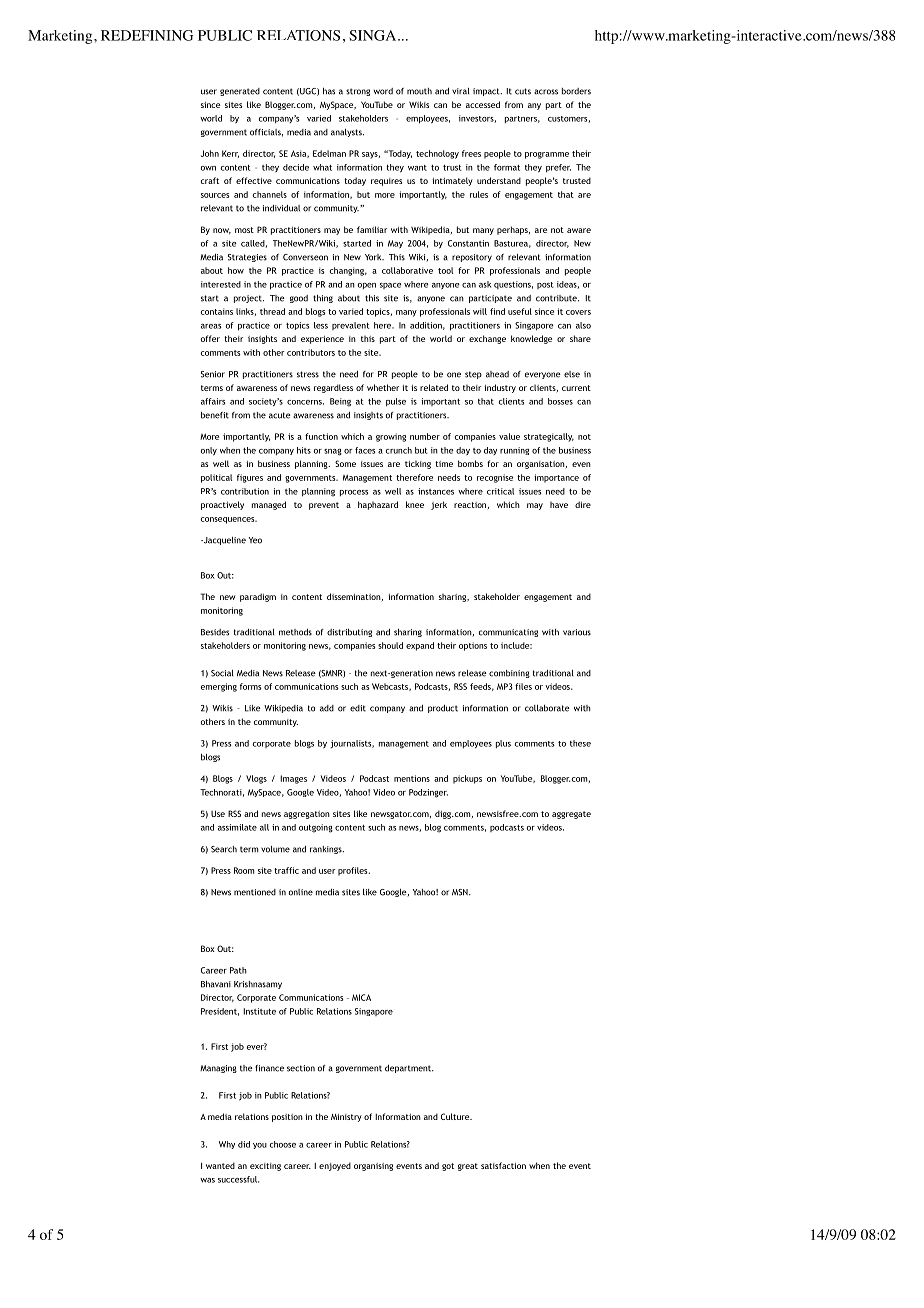 The image size is (924, 1308). Describe the element at coordinates (327, 850) in the screenshot. I see `rankings` at that location.
